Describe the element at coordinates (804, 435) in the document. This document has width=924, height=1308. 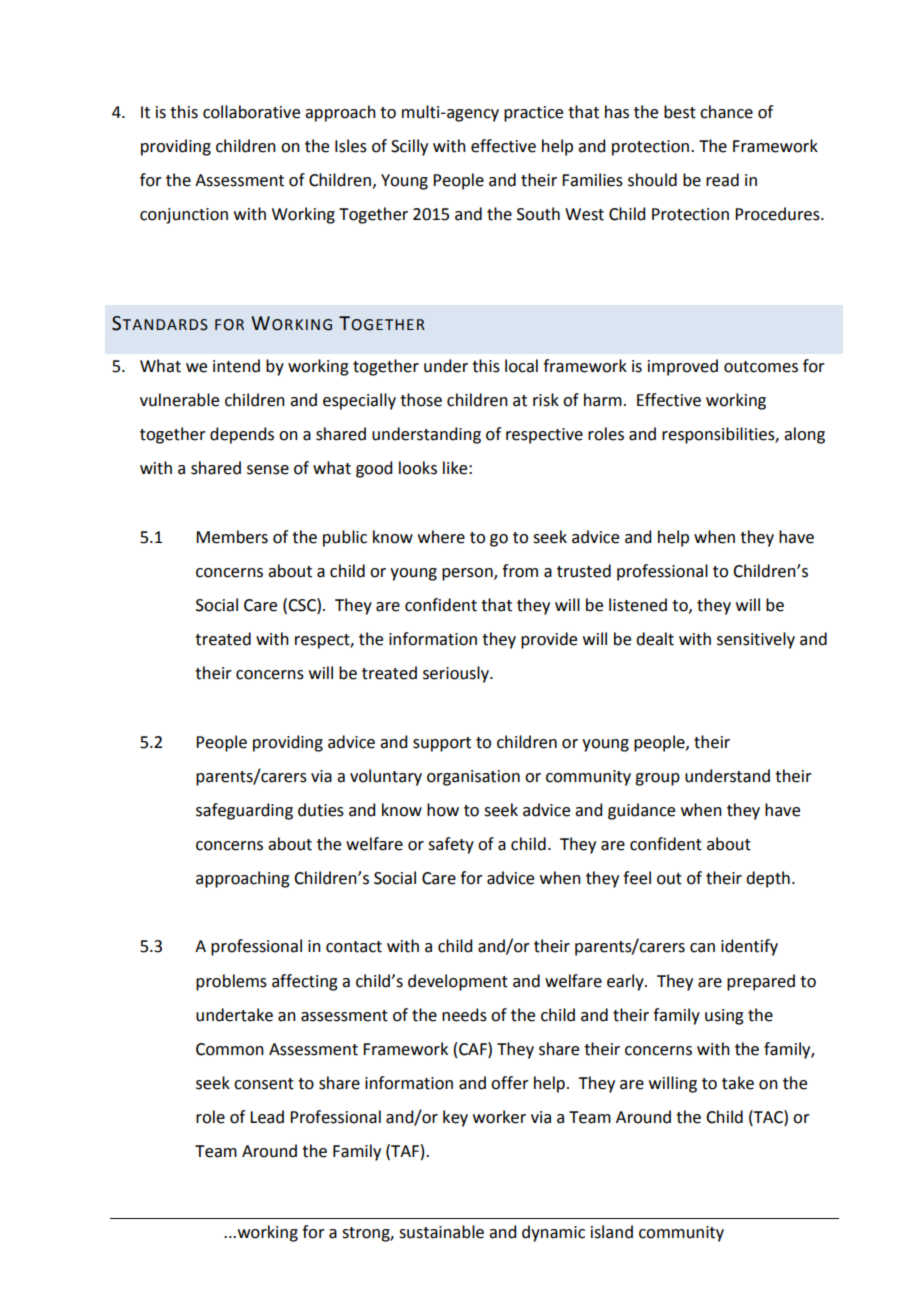
I see `along` at that location.
